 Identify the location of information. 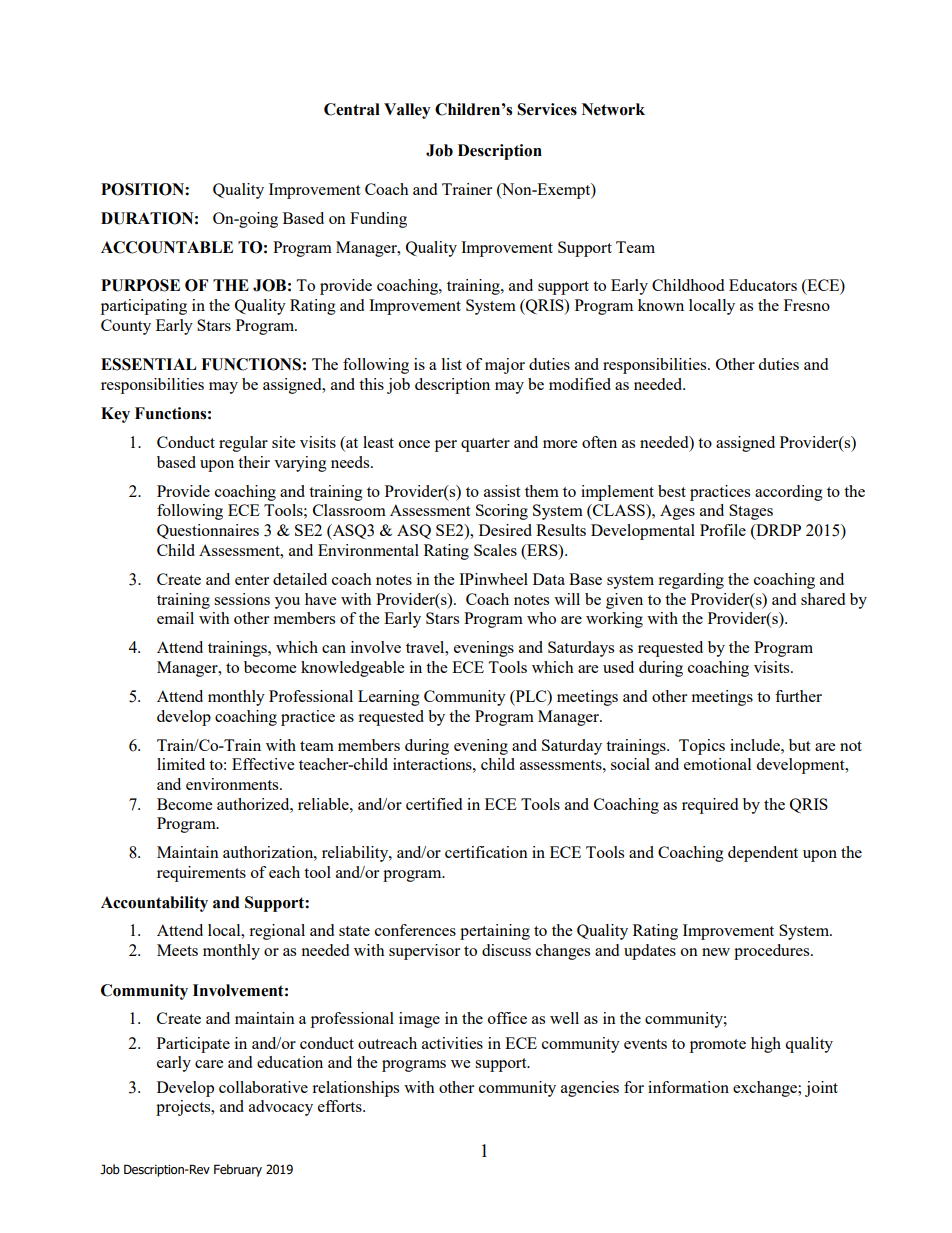
(688, 1087).
